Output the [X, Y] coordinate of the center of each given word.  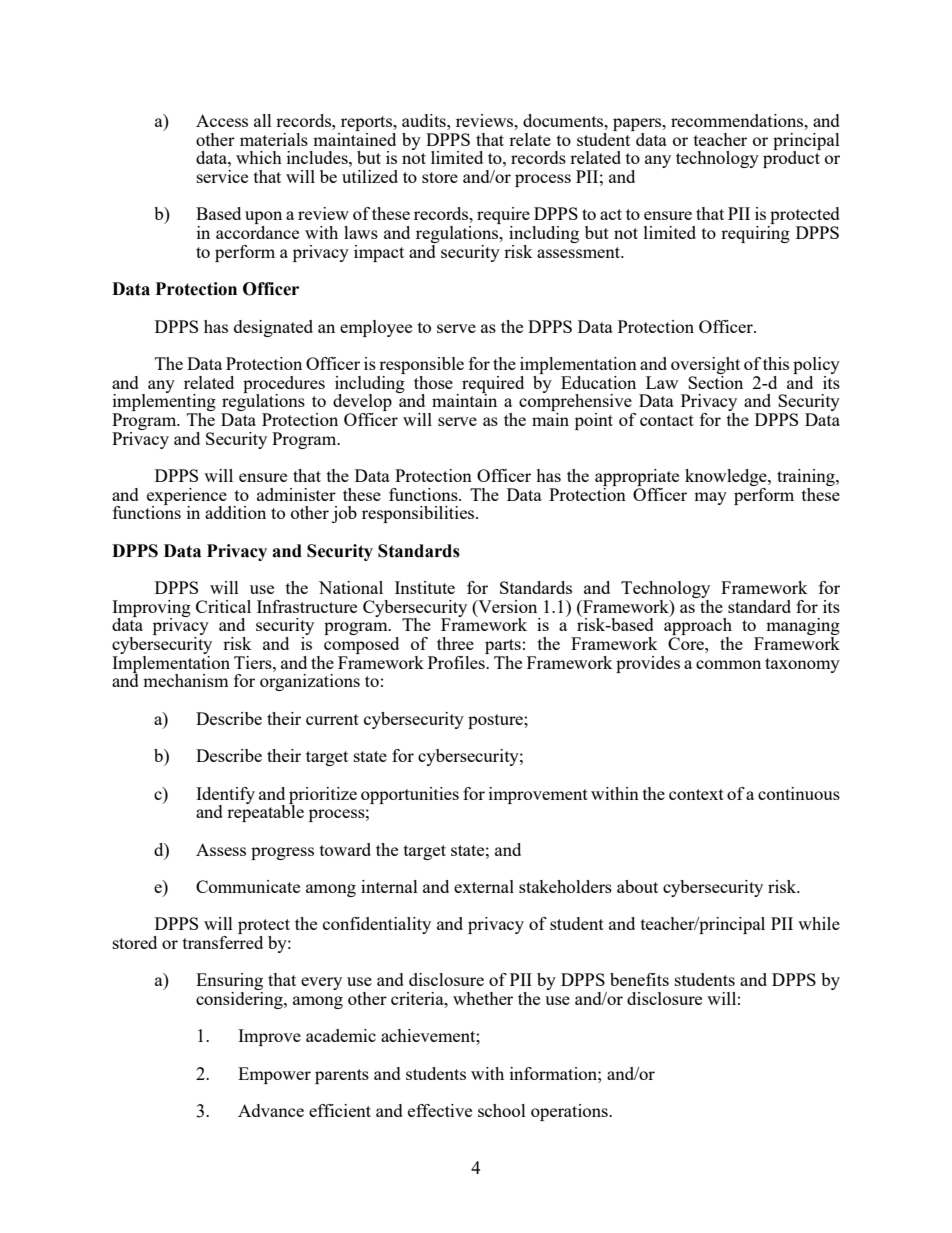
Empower [274, 1075]
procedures [284, 385]
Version [506, 606]
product [792, 158]
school [502, 1110]
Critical [223, 606]
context [696, 794]
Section [715, 381]
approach [698, 627]
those [433, 382]
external [484, 886]
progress [282, 853]
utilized [370, 176]
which [259, 157]
